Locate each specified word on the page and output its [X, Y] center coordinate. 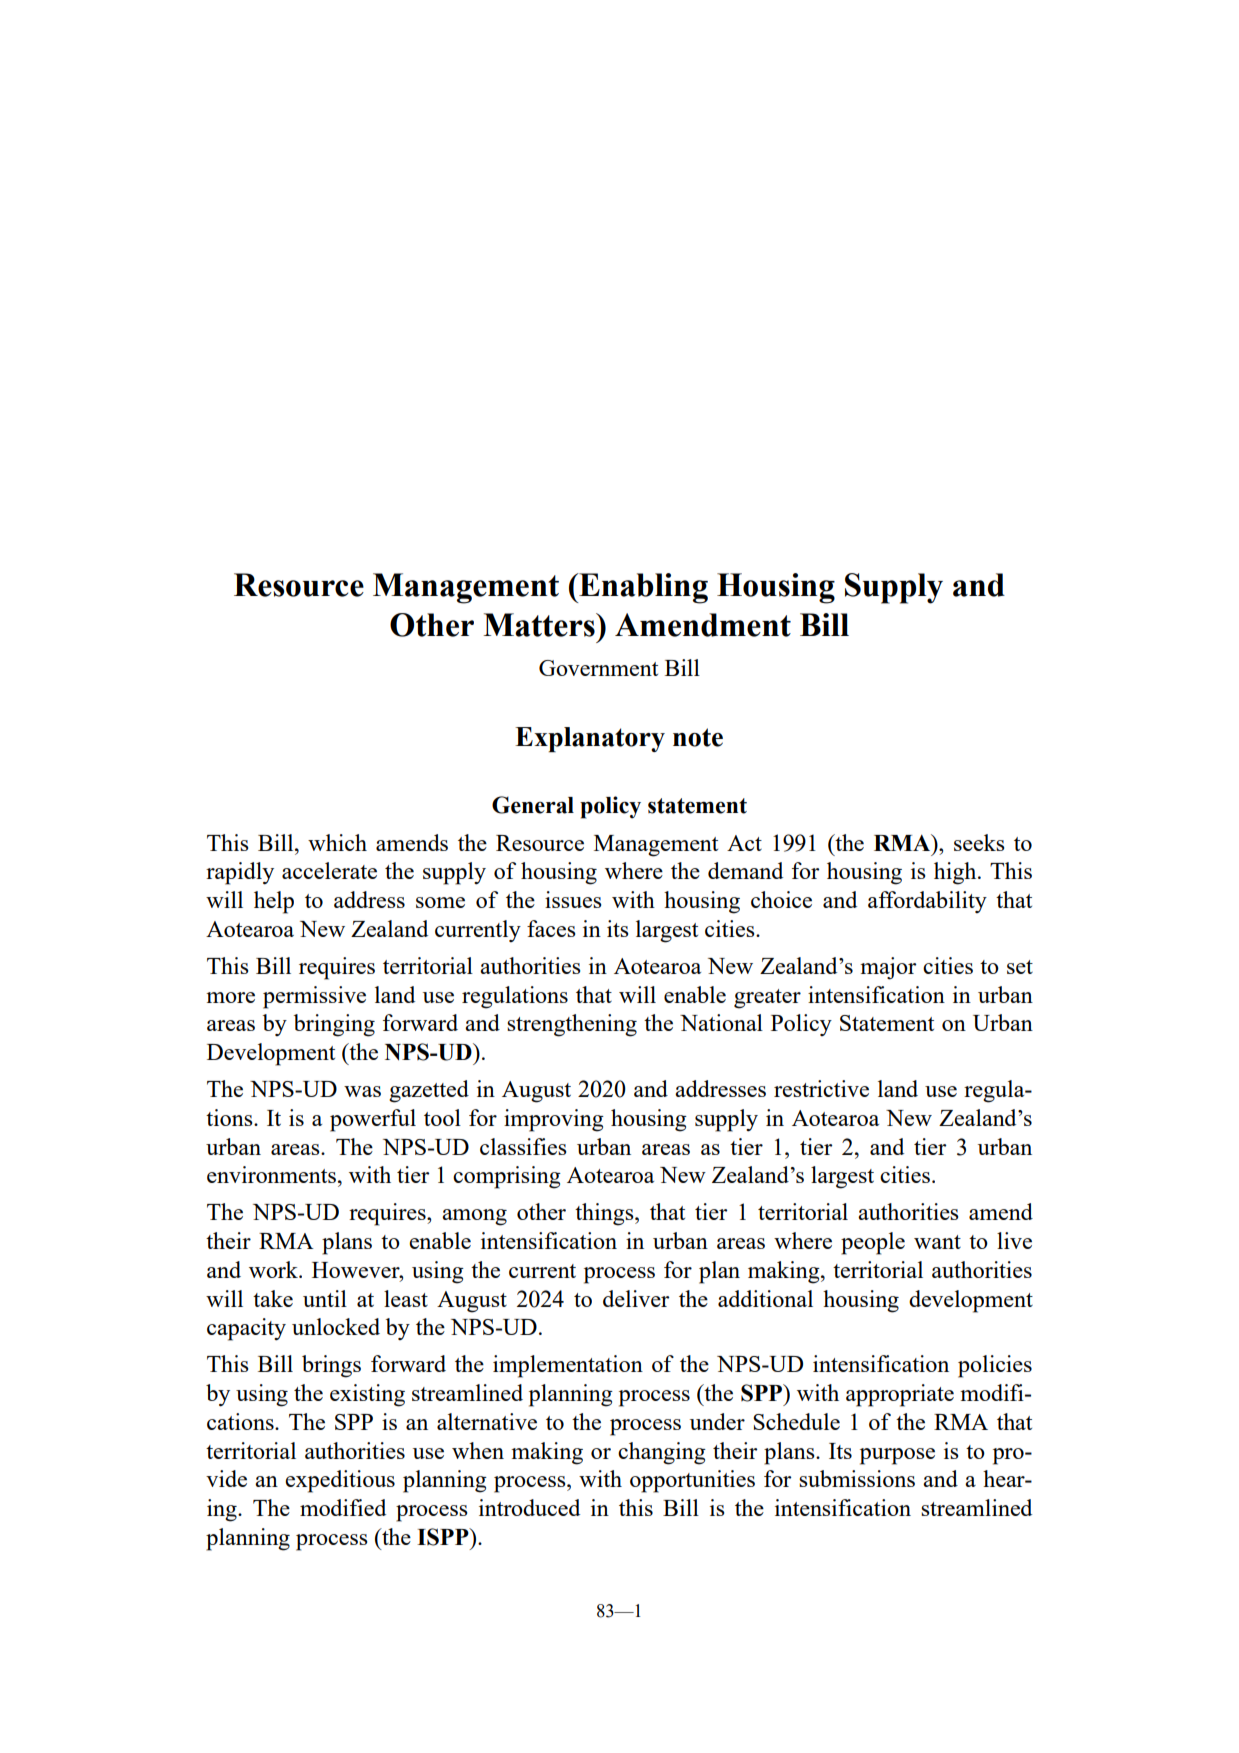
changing [662, 1453]
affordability [927, 902]
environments [271, 1174]
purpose [897, 1456]
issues [573, 899]
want [937, 1242]
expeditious [340, 1481]
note [698, 737]
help [274, 902]
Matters [540, 625]
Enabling [642, 588]
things [605, 1214]
